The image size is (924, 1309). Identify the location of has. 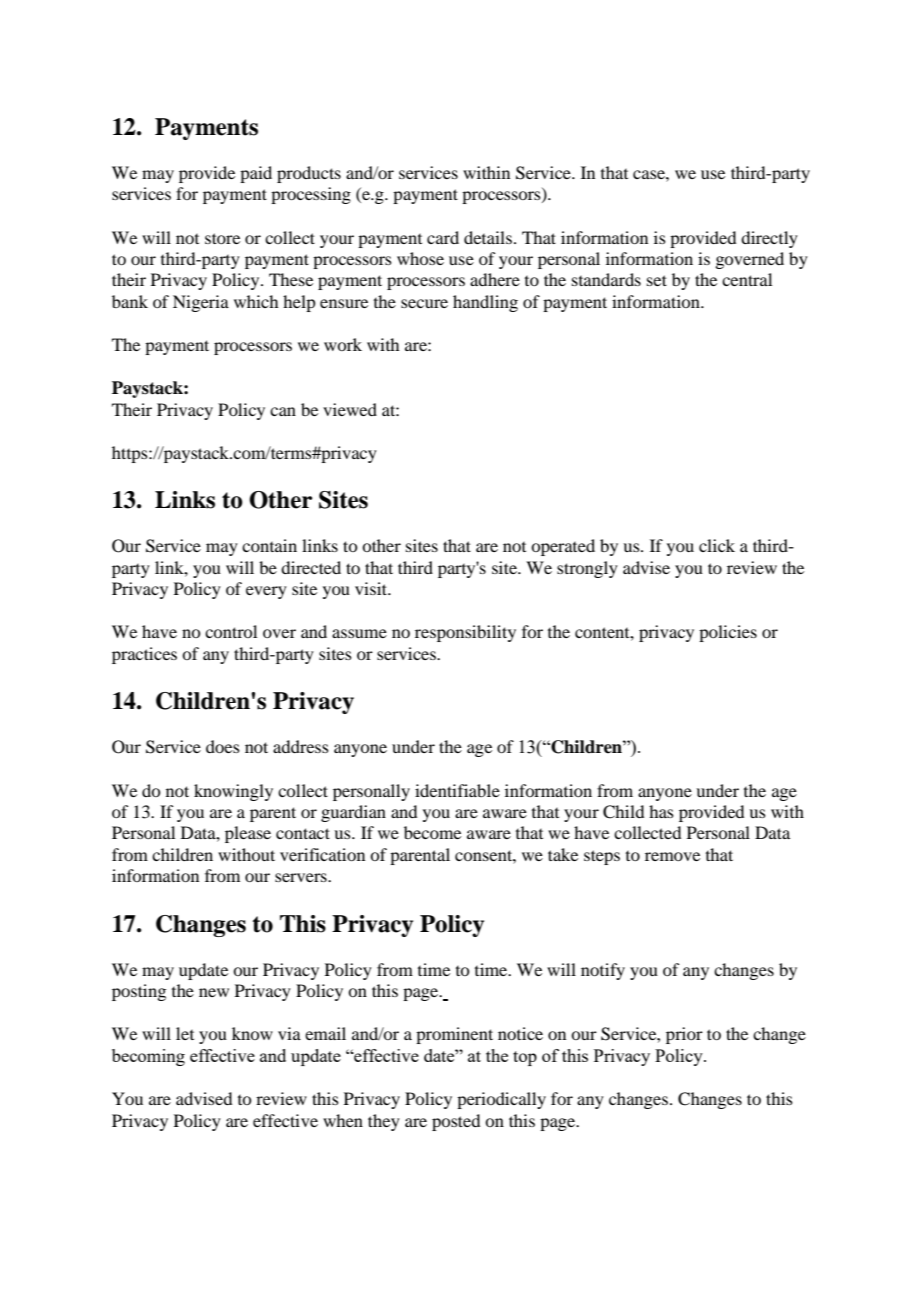
(661, 811).
